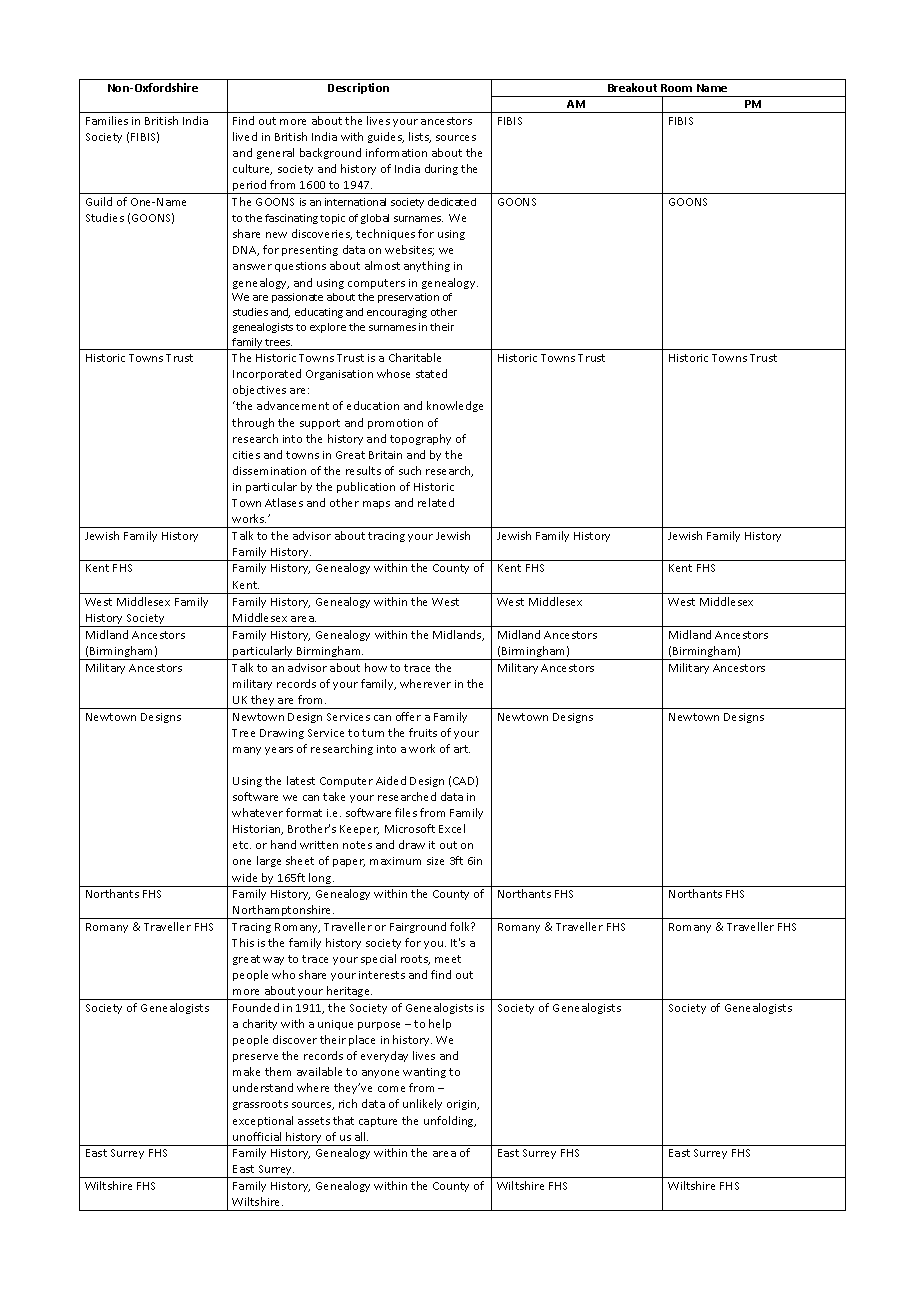 This screenshot has width=924, height=1308. I want to click on unlikely, so click(422, 1104).
